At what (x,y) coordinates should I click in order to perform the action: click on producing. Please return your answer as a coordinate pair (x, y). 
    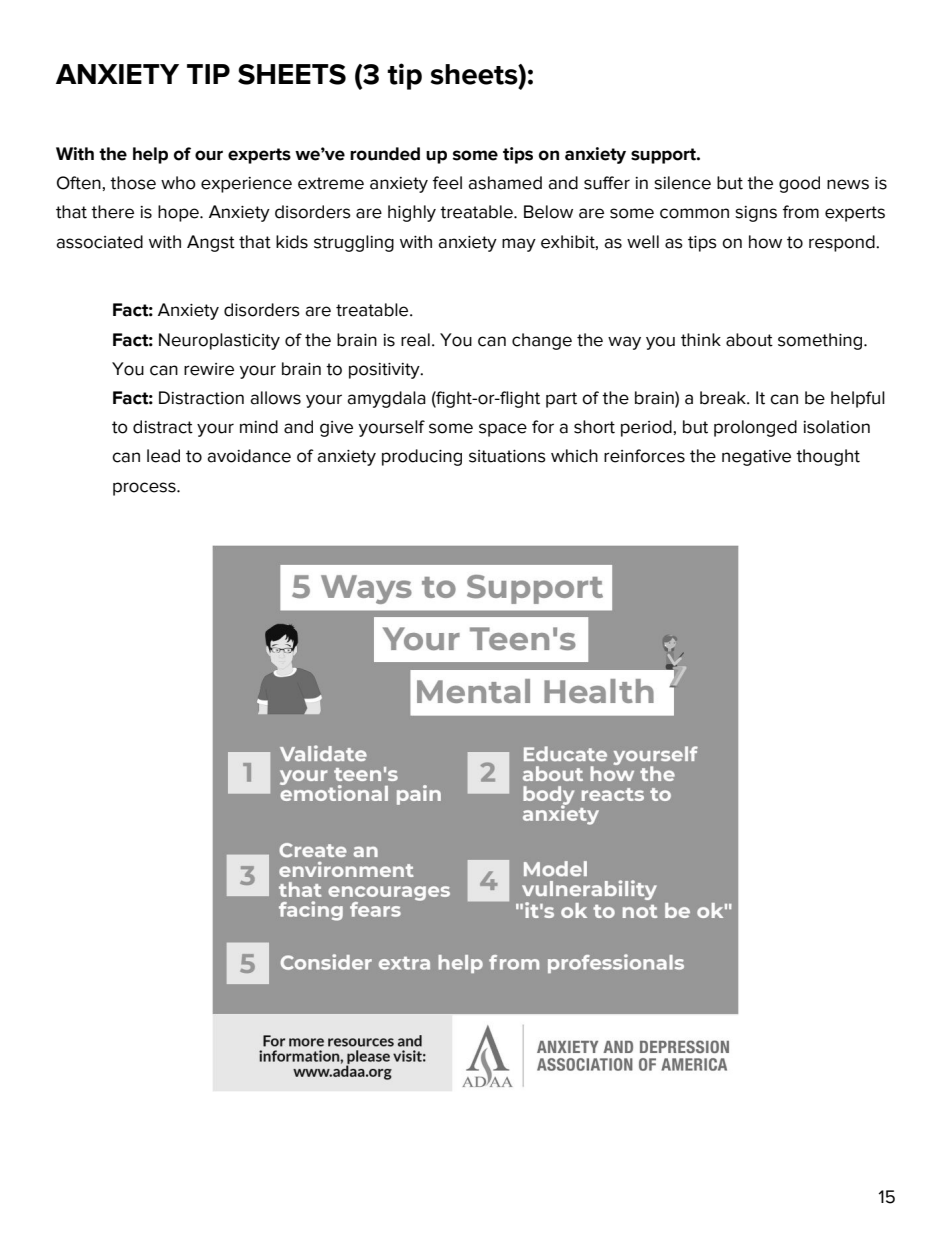
    Looking at the image, I should click on (422, 457).
